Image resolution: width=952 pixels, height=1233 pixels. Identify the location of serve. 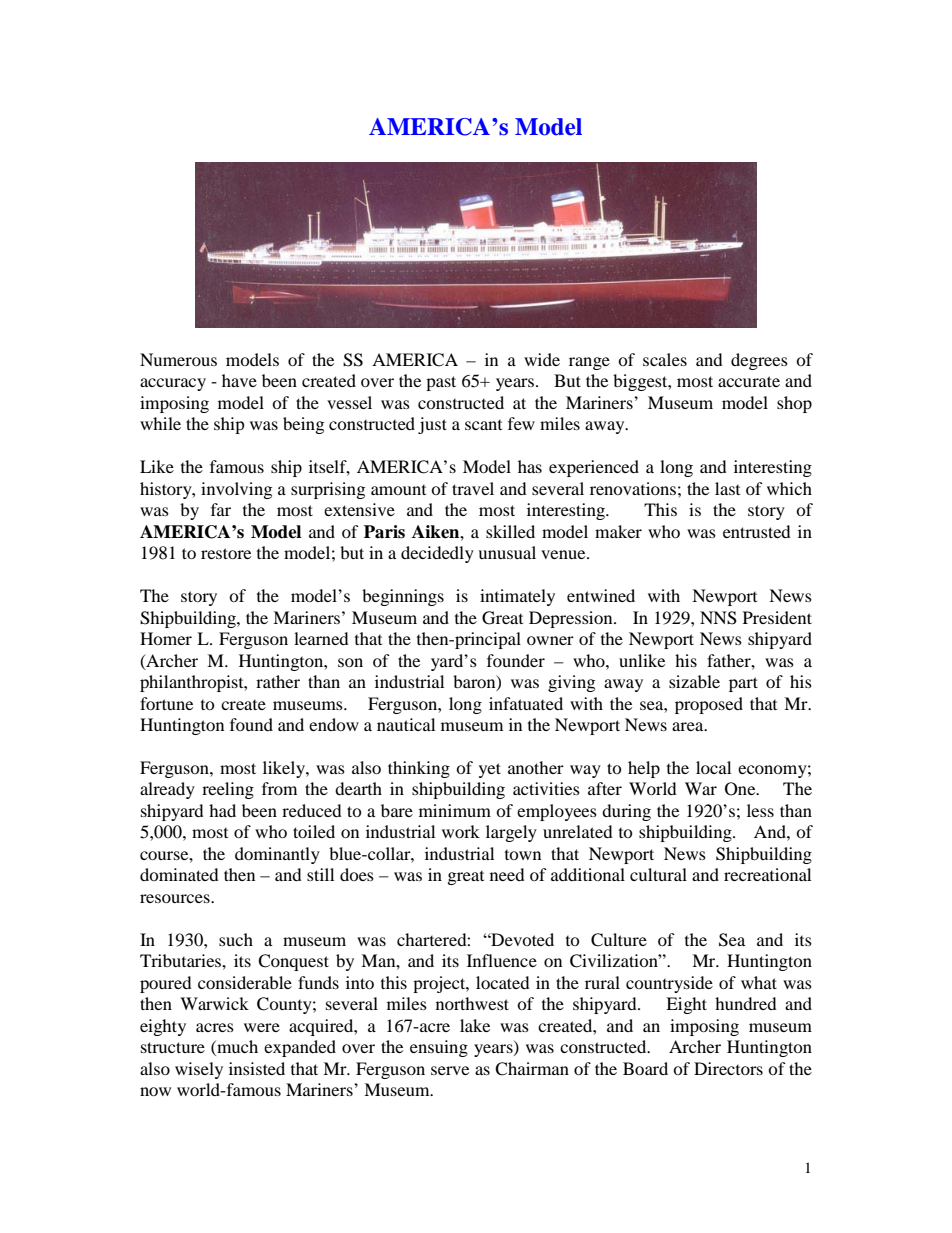
(450, 1070).
